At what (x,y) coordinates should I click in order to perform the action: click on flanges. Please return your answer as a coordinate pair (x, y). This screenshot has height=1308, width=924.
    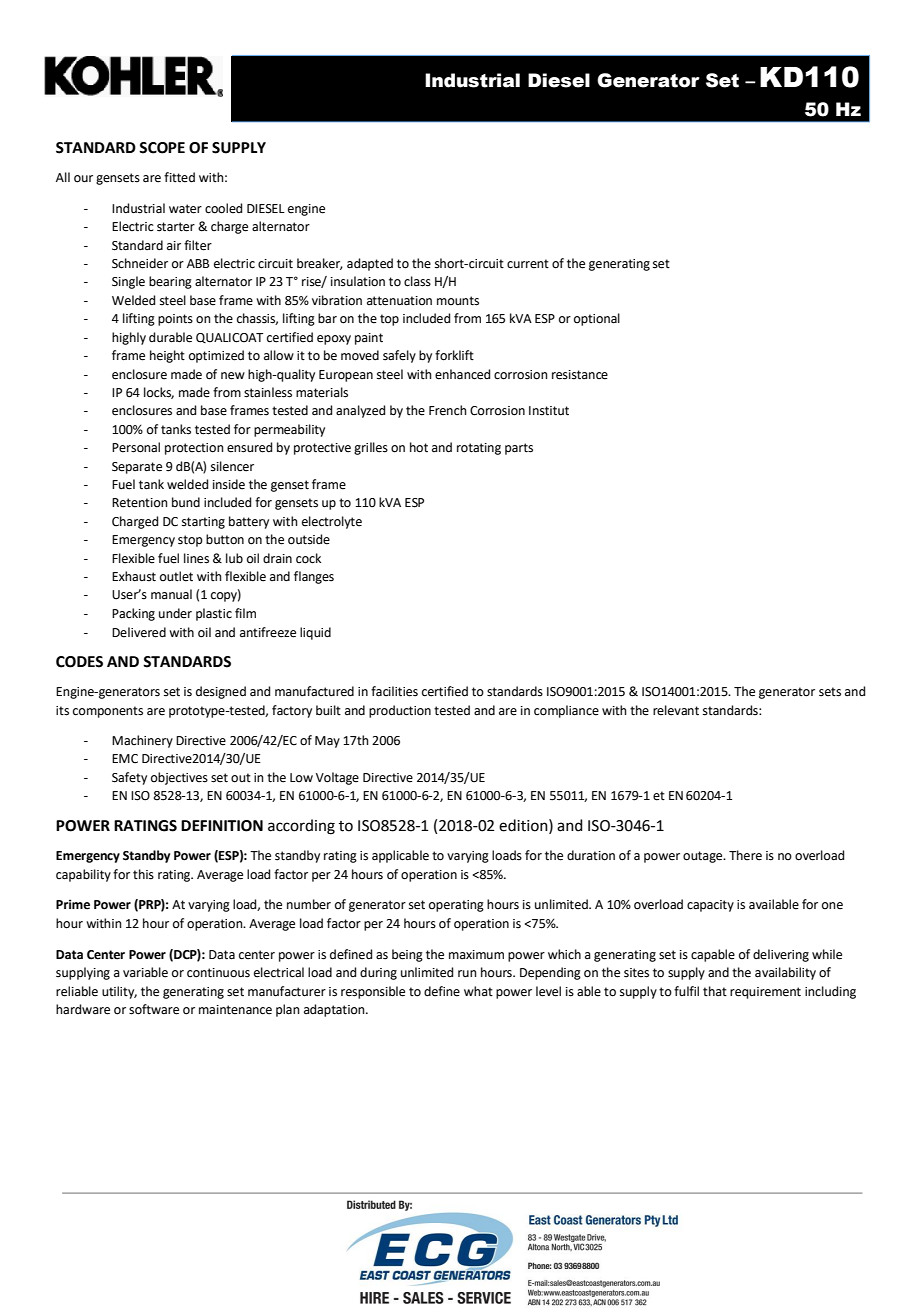
    Looking at the image, I should click on (314, 577).
